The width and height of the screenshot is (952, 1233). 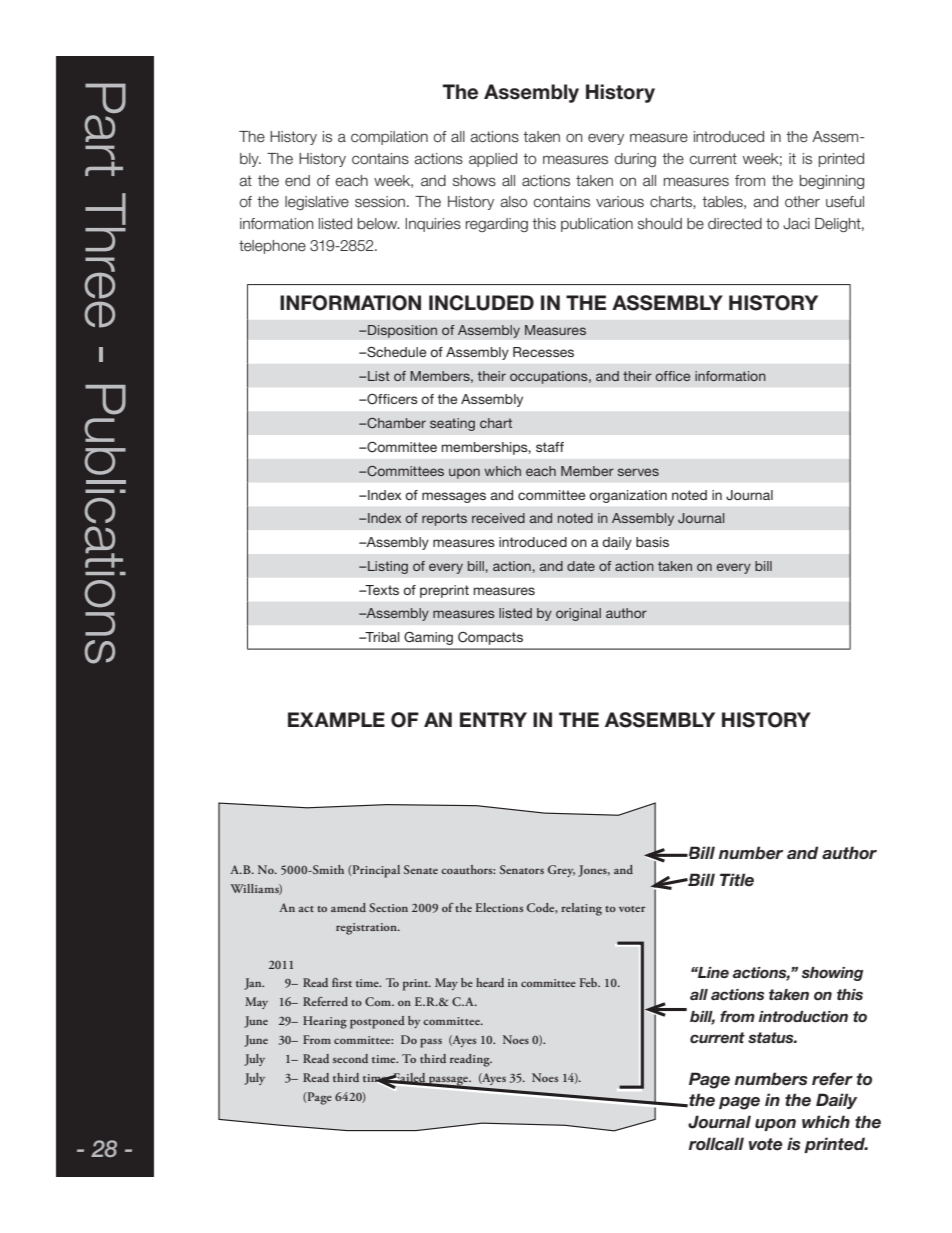 I want to click on applied, so click(x=493, y=160).
